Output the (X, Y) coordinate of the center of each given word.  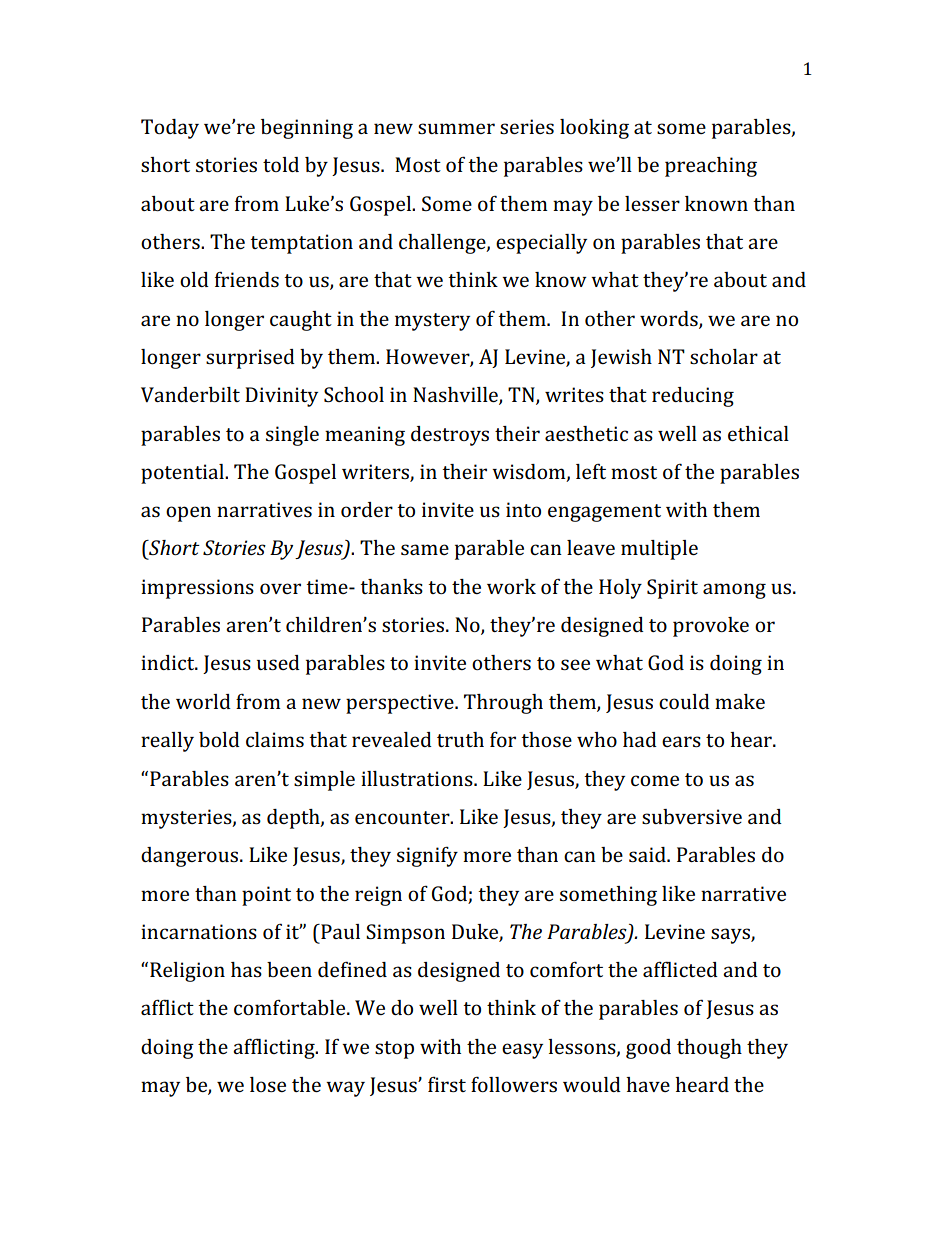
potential (183, 474)
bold (219, 739)
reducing (693, 397)
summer (456, 128)
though (709, 1049)
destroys (450, 436)
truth (460, 739)
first (447, 1084)
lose (268, 1084)
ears (681, 741)
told (281, 164)
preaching (711, 167)
